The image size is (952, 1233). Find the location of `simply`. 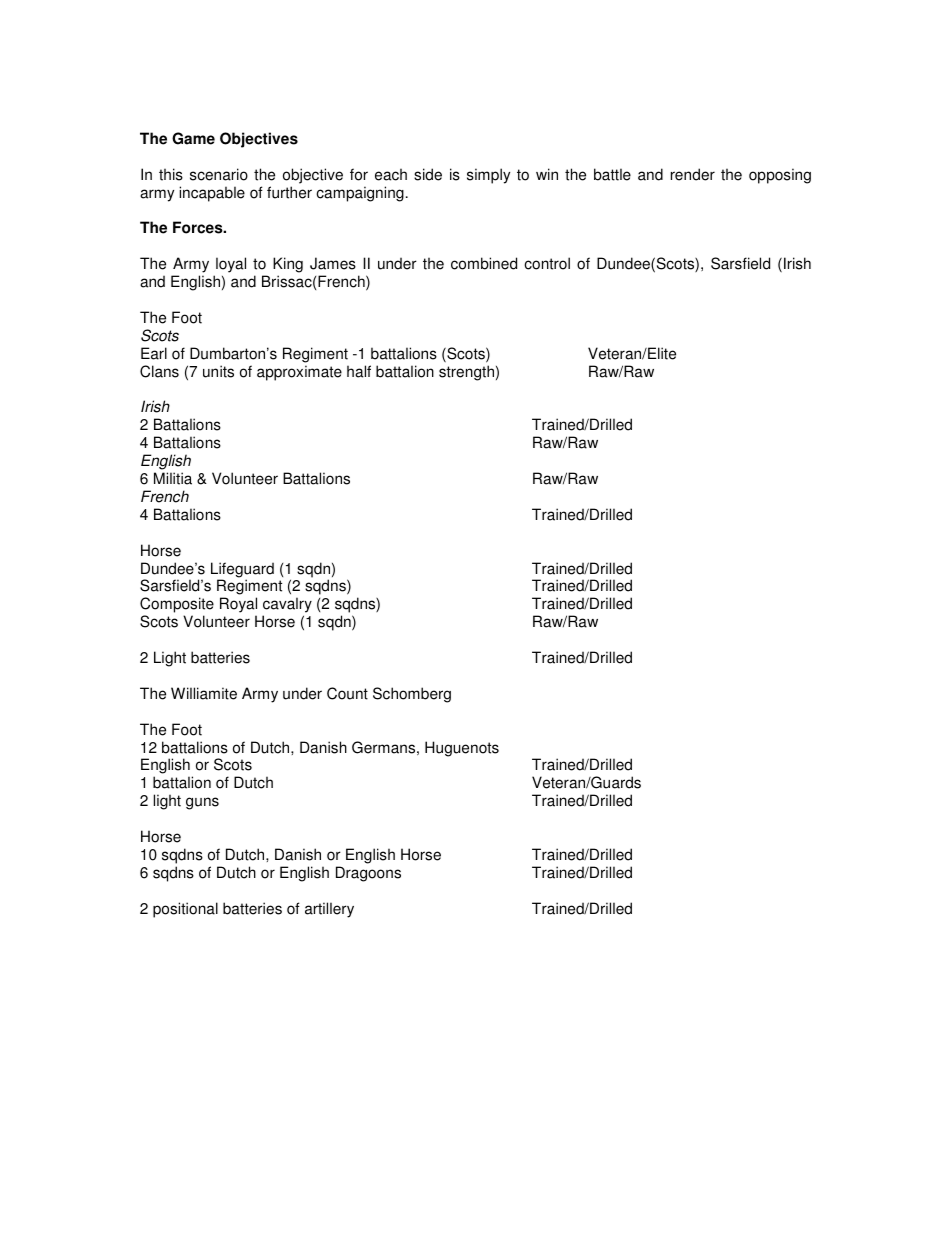

simply is located at coordinates (488, 176).
